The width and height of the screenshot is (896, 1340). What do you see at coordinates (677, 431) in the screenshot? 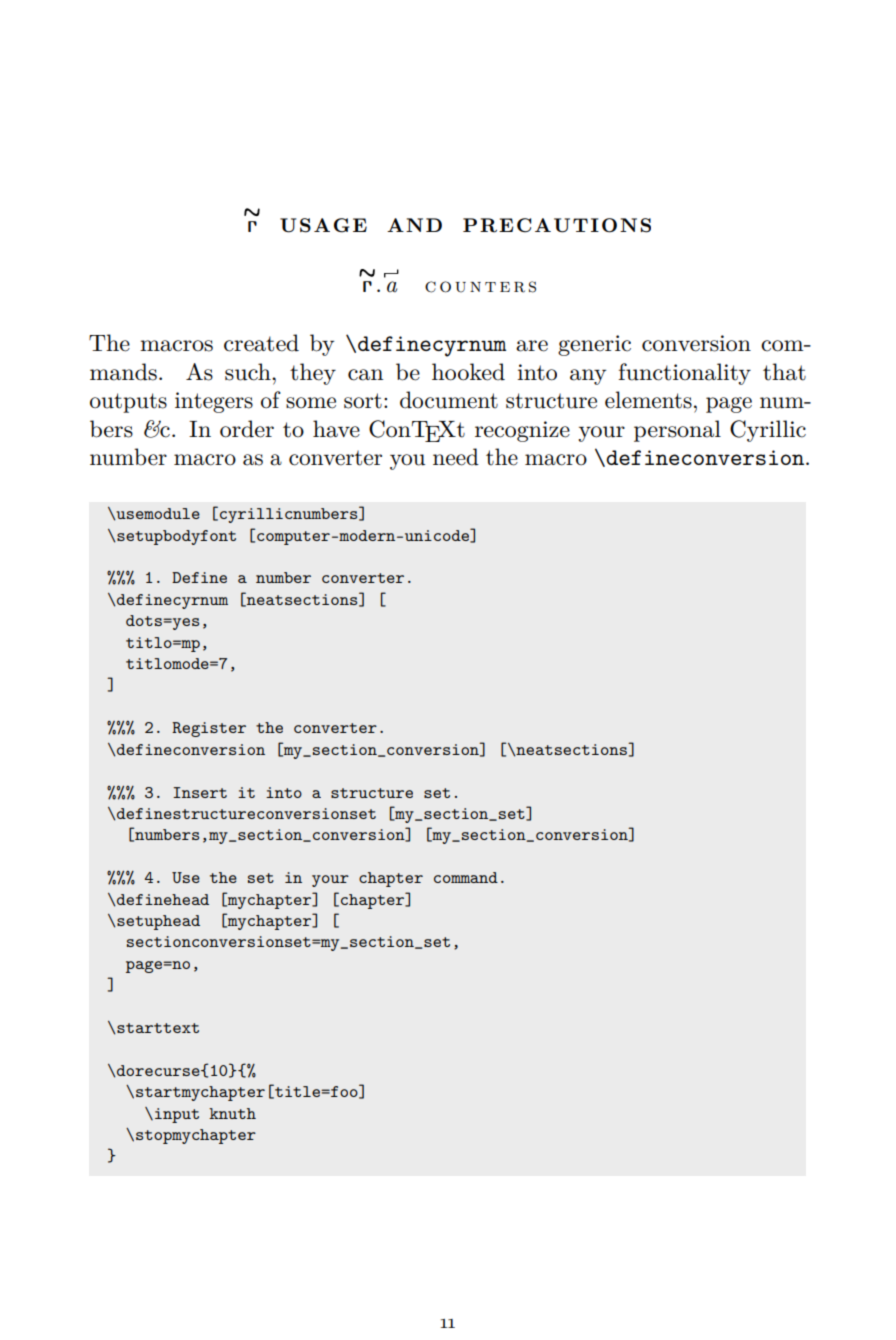
I see `personal` at bounding box center [677, 431].
